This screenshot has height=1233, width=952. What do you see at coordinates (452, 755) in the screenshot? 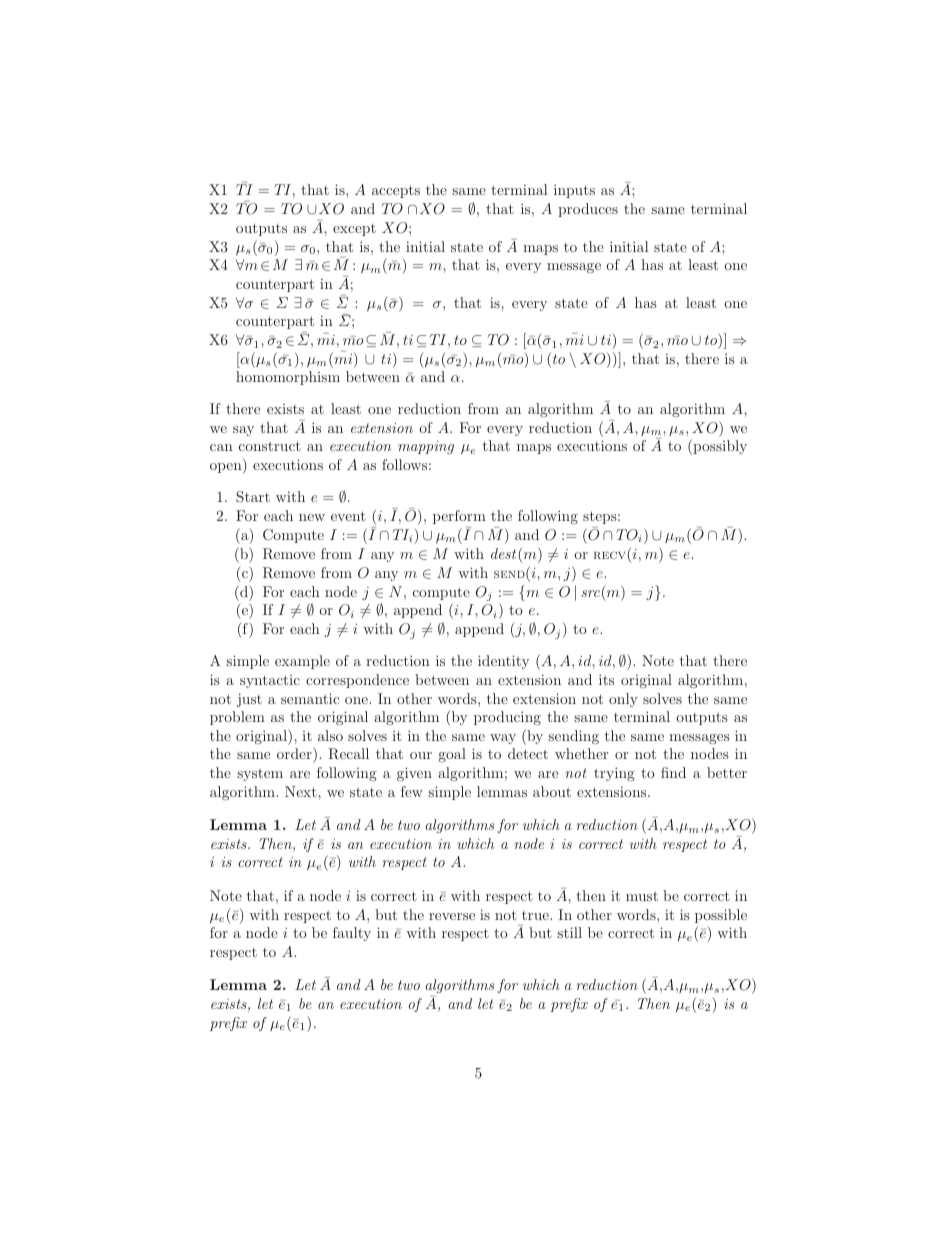
I see `goal` at bounding box center [452, 755].
